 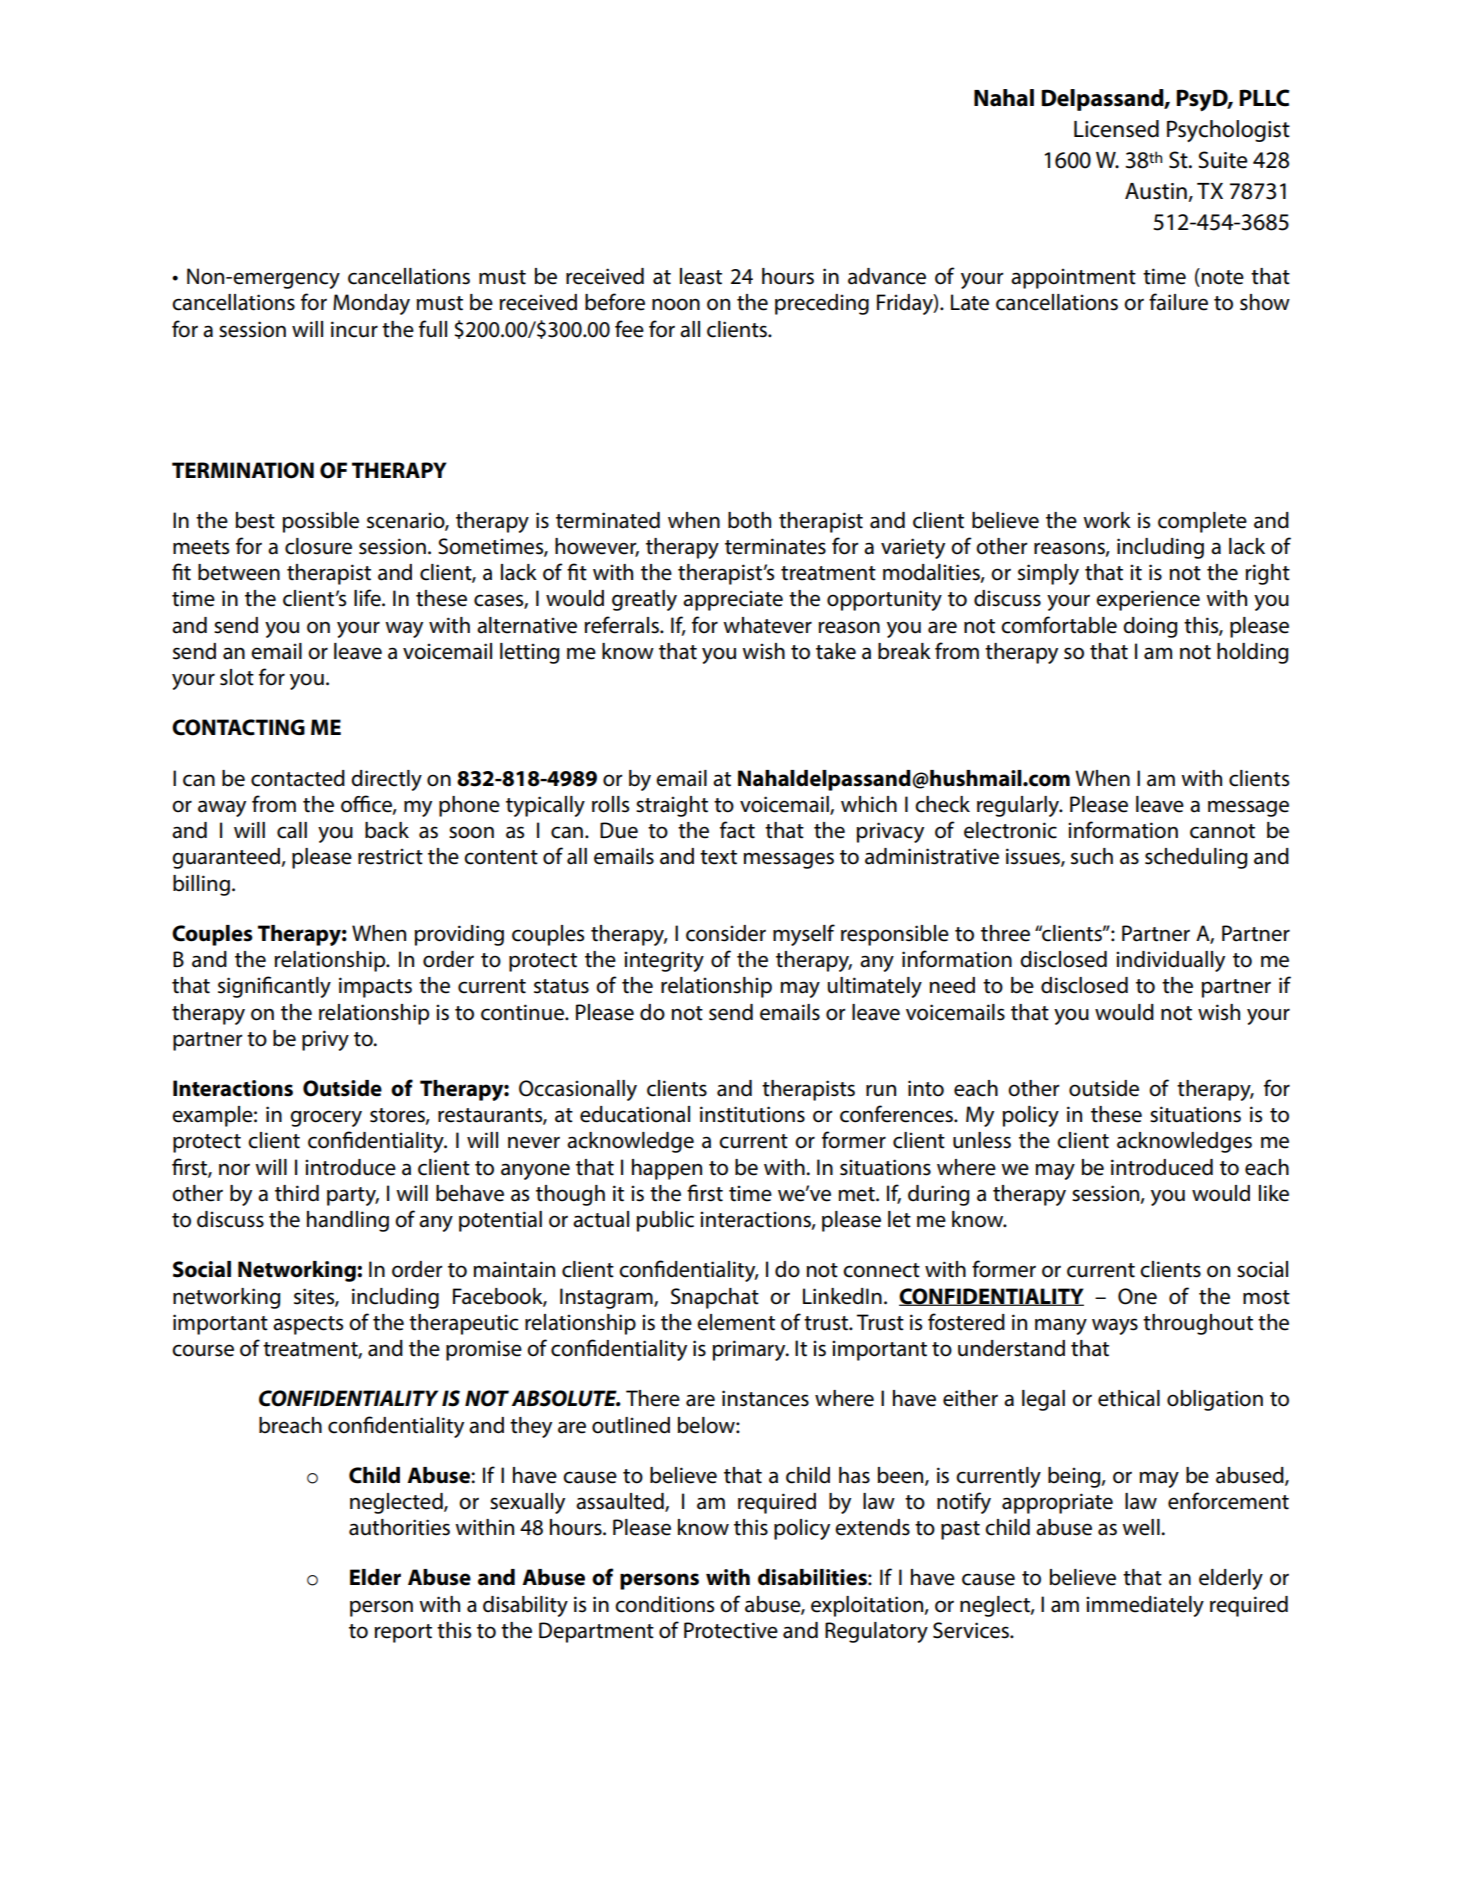 I want to click on complete, so click(x=1202, y=522).
